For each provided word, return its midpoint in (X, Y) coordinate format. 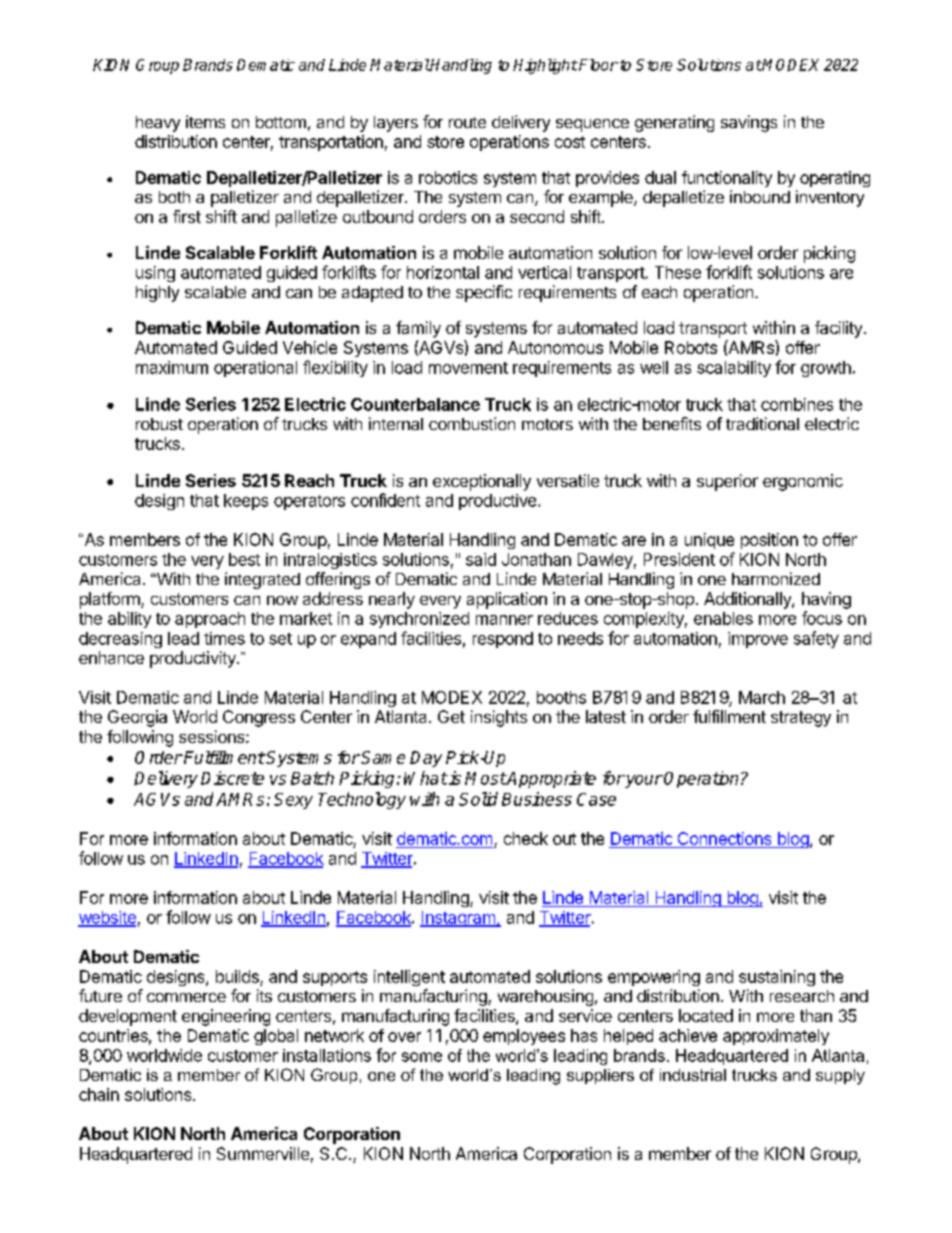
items (205, 121)
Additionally (748, 600)
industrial (693, 1075)
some (422, 1057)
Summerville (263, 1153)
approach (210, 620)
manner (504, 620)
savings (749, 123)
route (467, 122)
